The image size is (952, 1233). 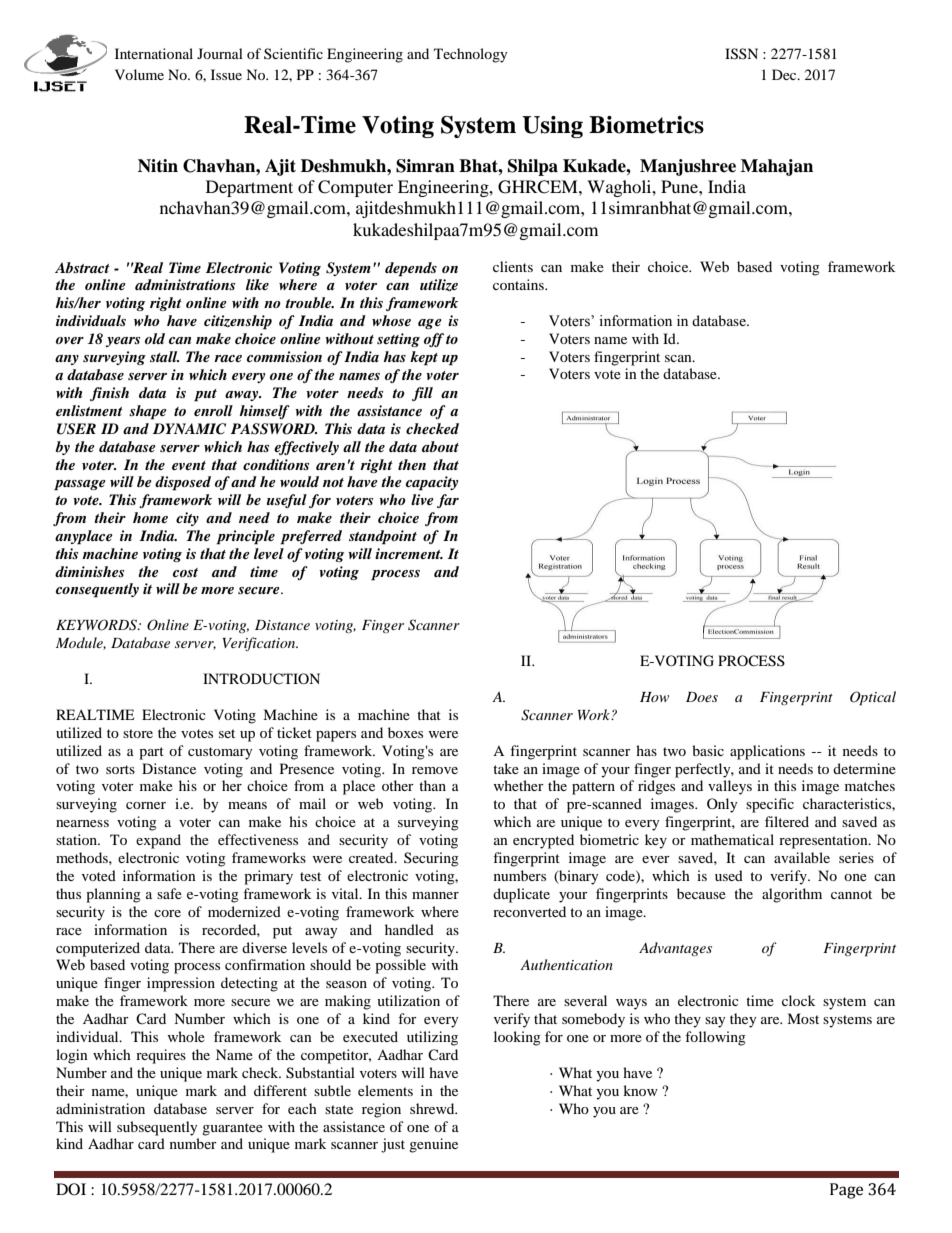 I want to click on corner, so click(x=146, y=805).
